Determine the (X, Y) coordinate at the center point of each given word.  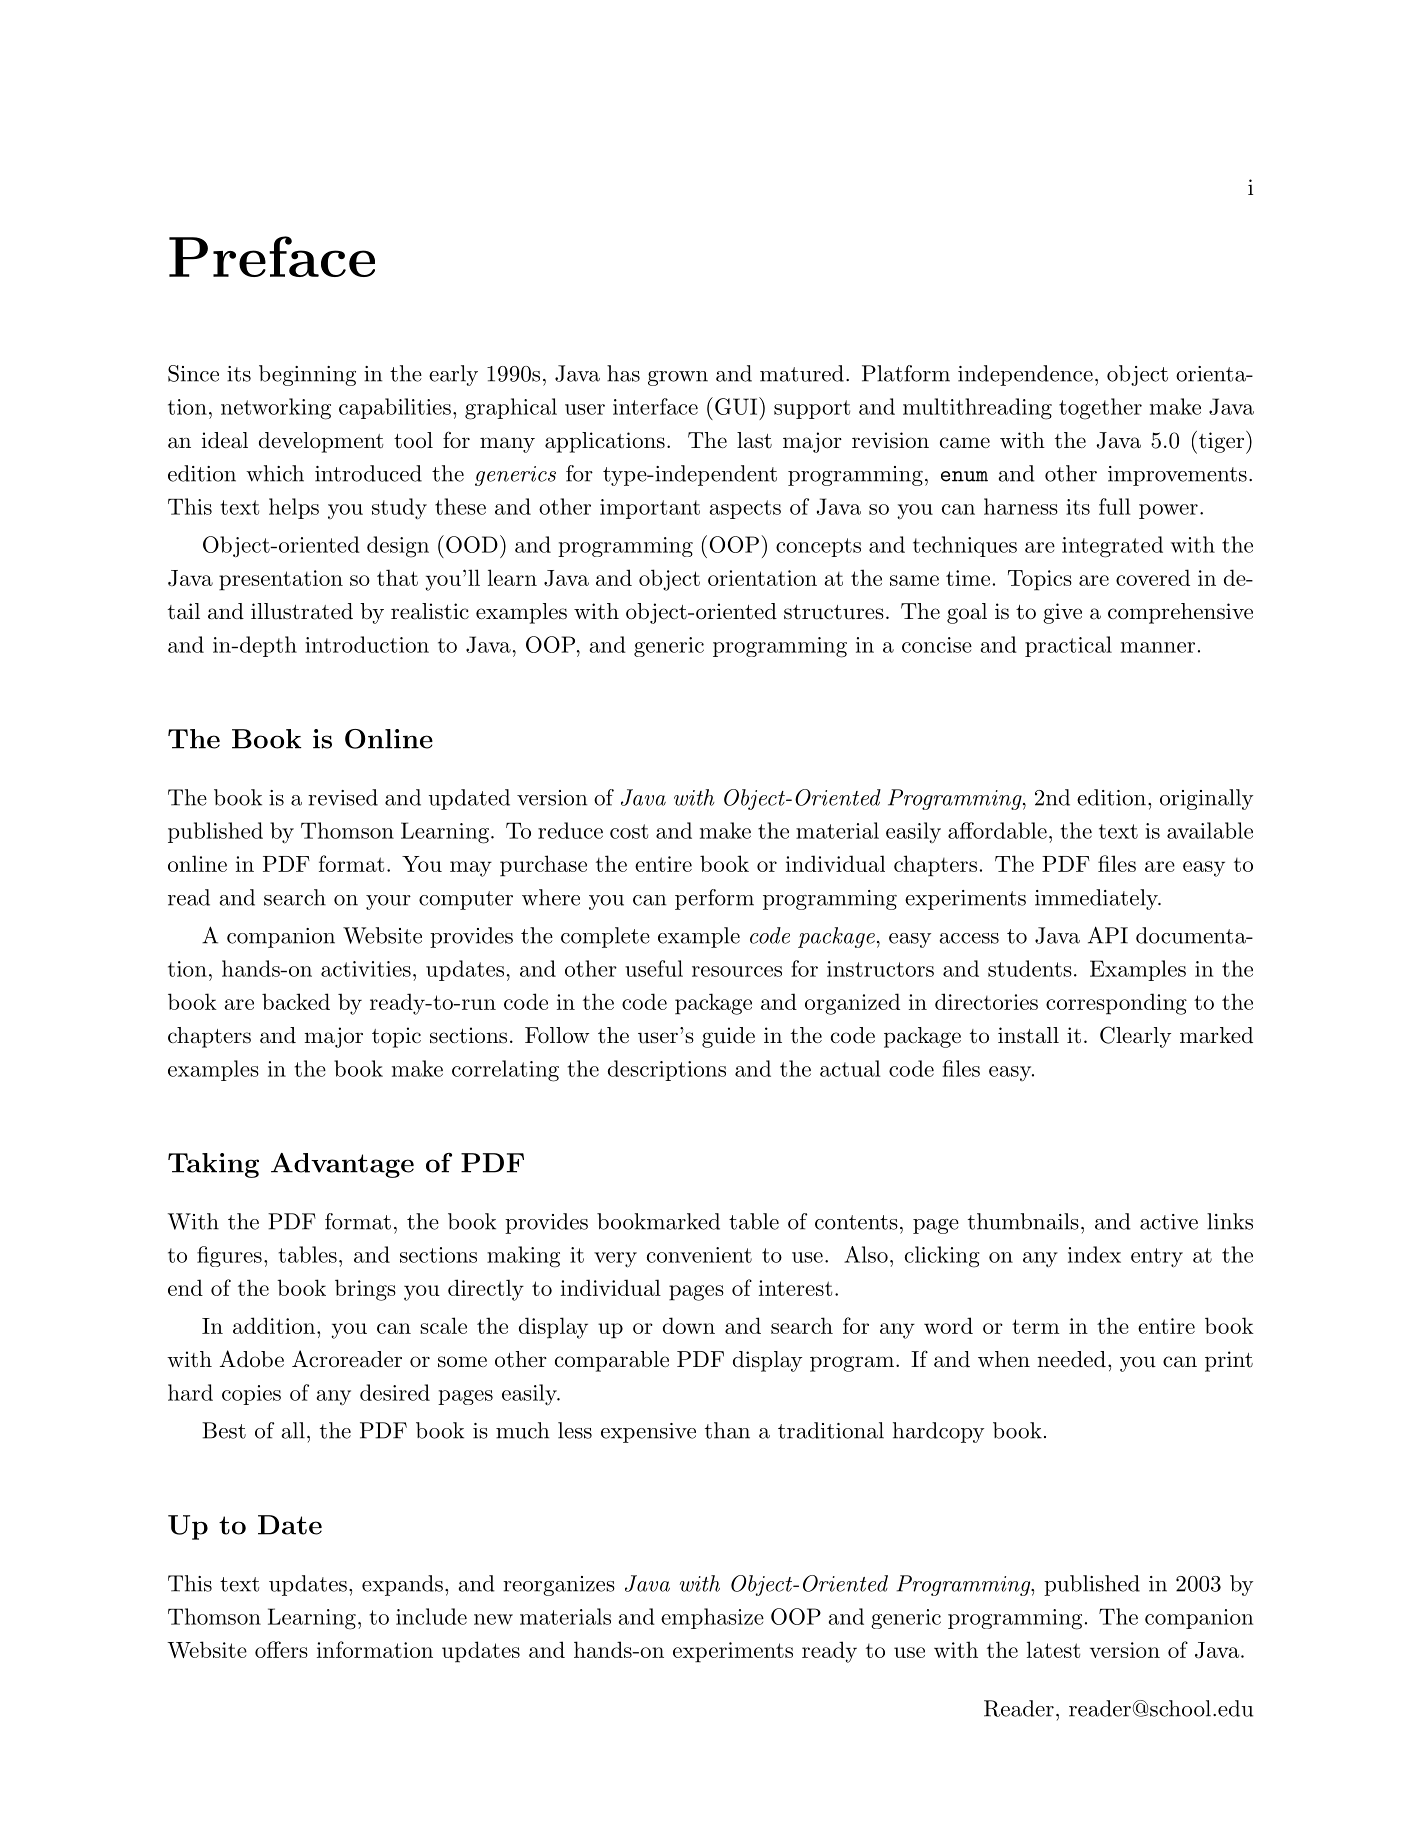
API (1108, 935)
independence (1025, 375)
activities (366, 969)
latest (1053, 1649)
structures (834, 612)
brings (365, 1290)
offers (281, 1649)
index (1094, 1254)
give (1062, 613)
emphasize (712, 1618)
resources (737, 971)
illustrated (302, 611)
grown (678, 378)
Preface (272, 256)
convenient (699, 1255)
